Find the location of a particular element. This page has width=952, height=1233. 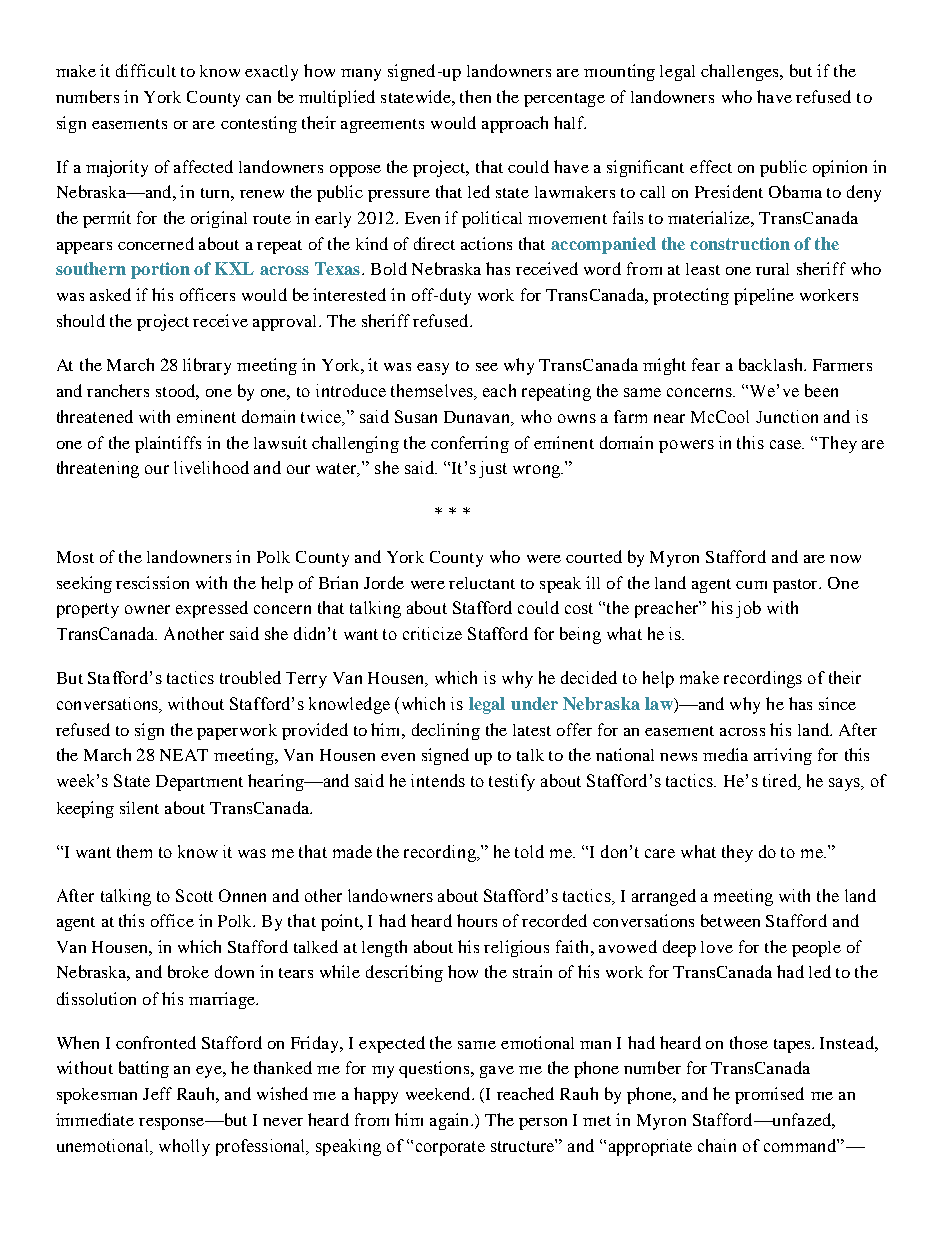

then is located at coordinates (475, 96).
